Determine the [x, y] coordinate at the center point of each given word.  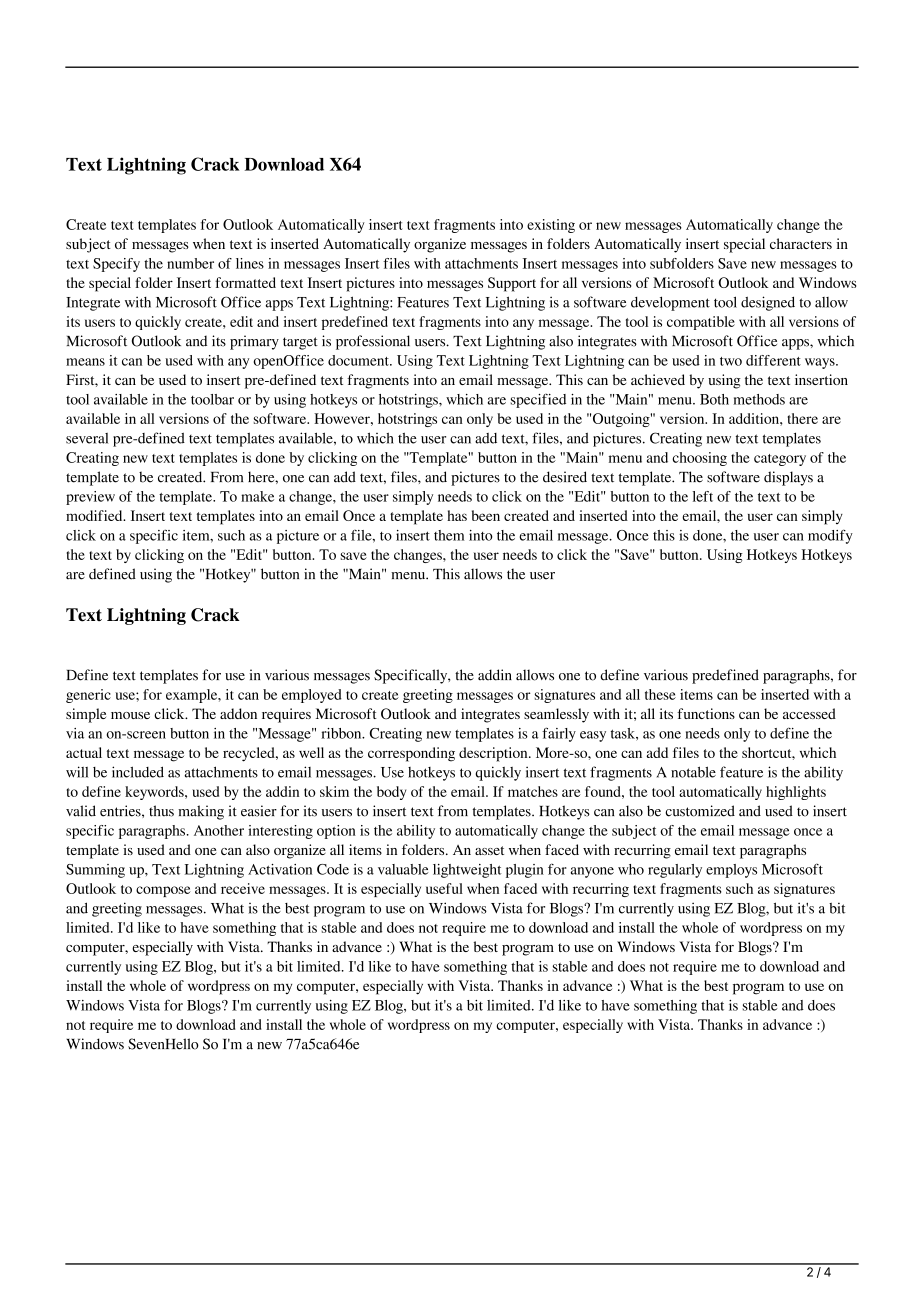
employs [731, 871]
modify [830, 536]
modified [95, 515]
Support [512, 284]
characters [801, 243]
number [190, 263]
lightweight [467, 871]
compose [163, 891]
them [449, 535]
